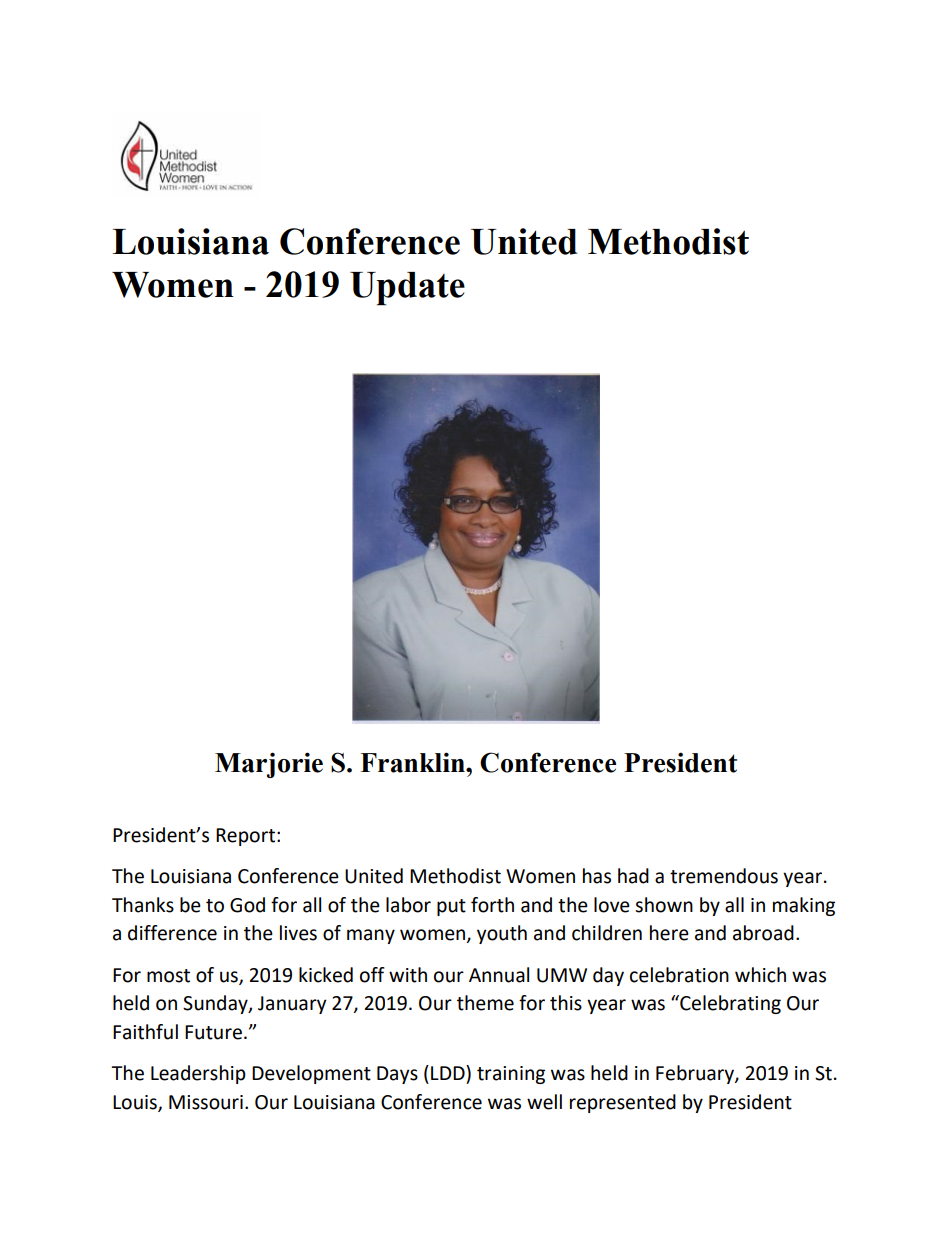  I want to click on Leadership, so click(198, 1074).
